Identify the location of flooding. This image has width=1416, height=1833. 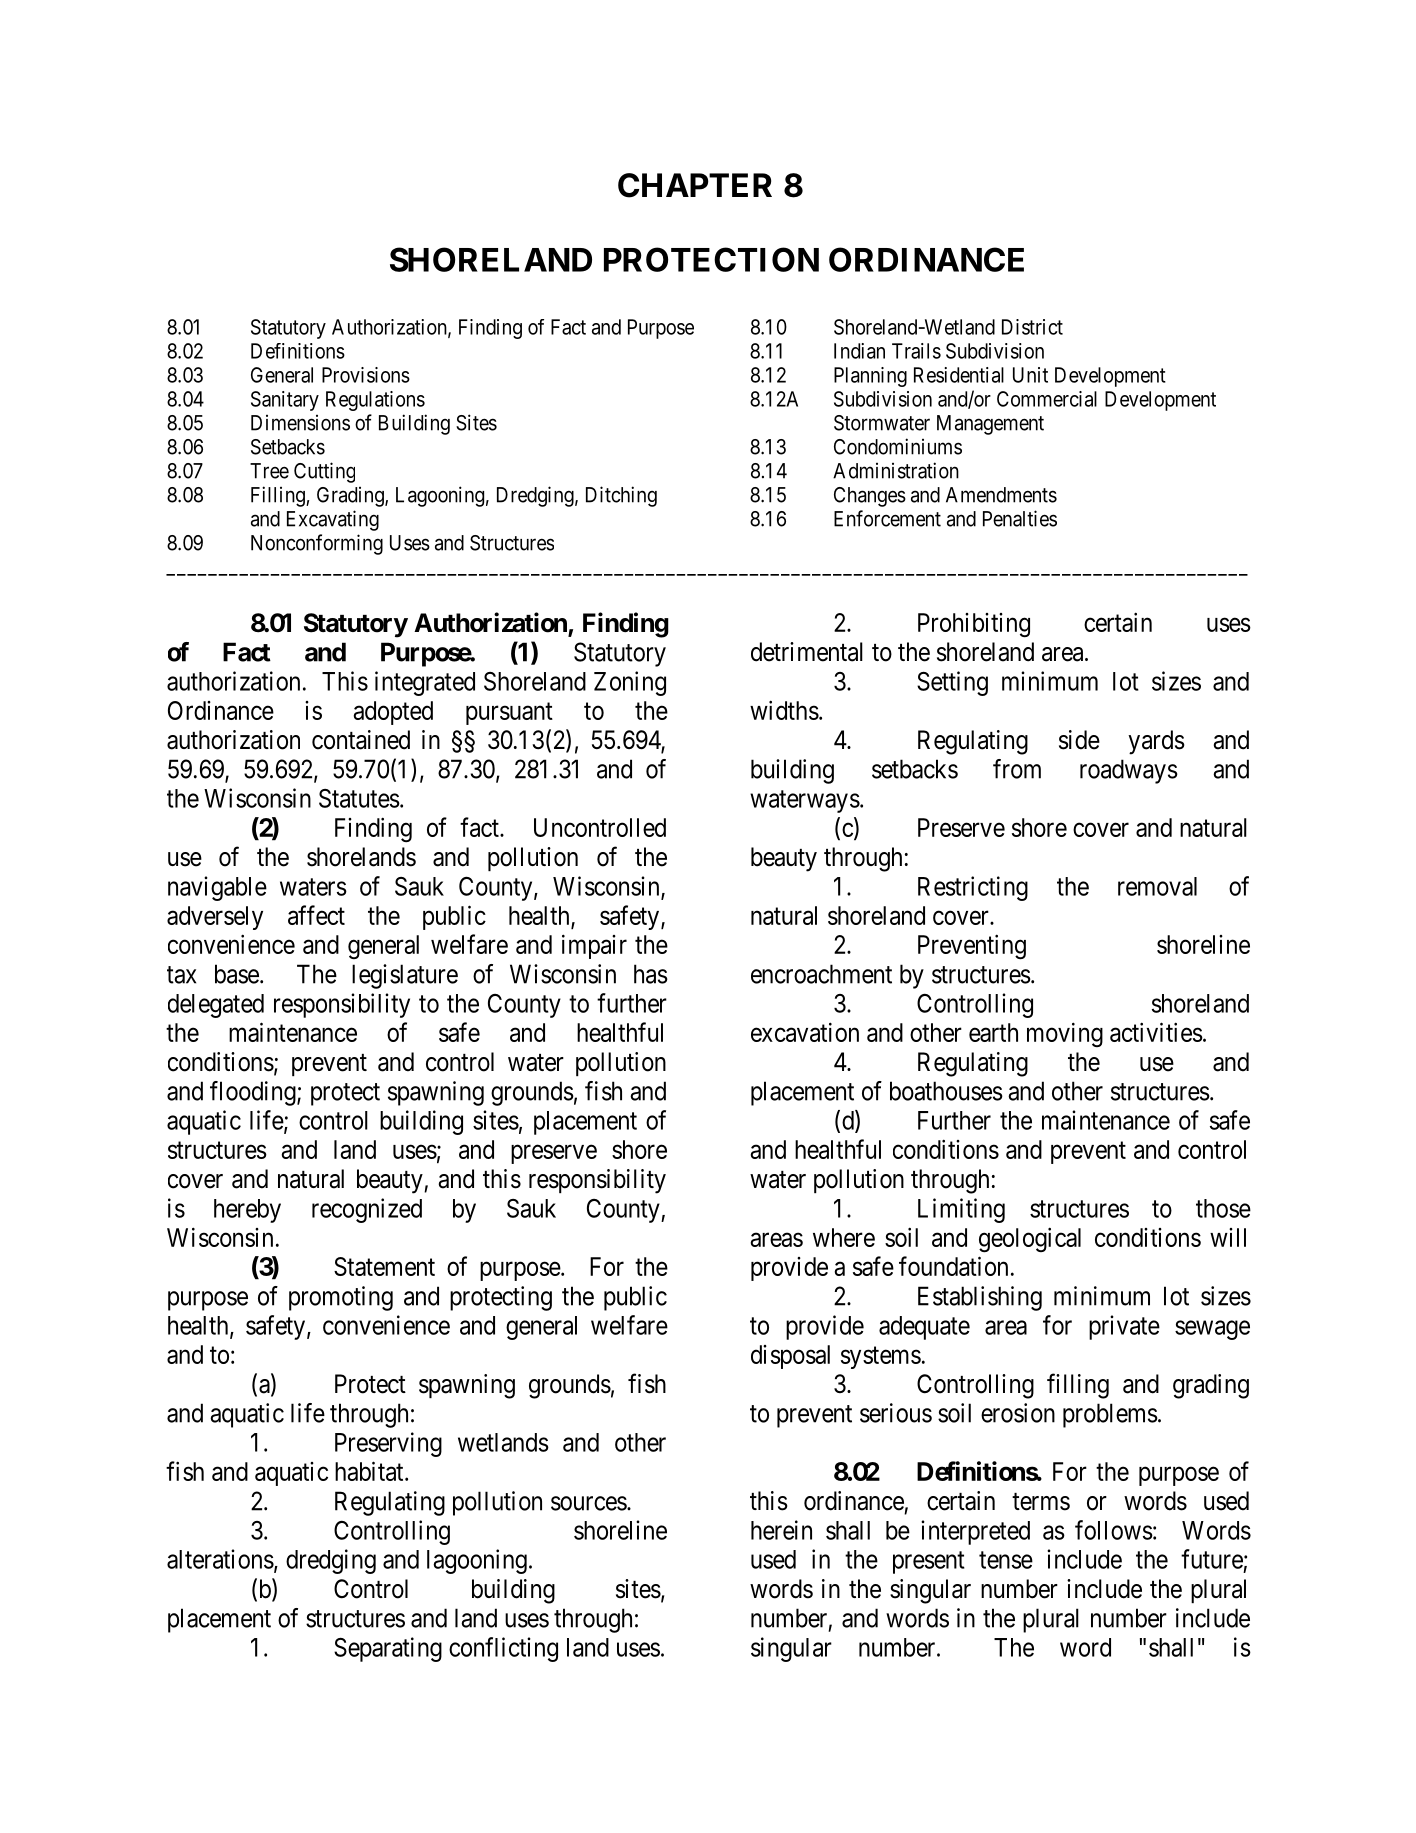
(254, 1093).
